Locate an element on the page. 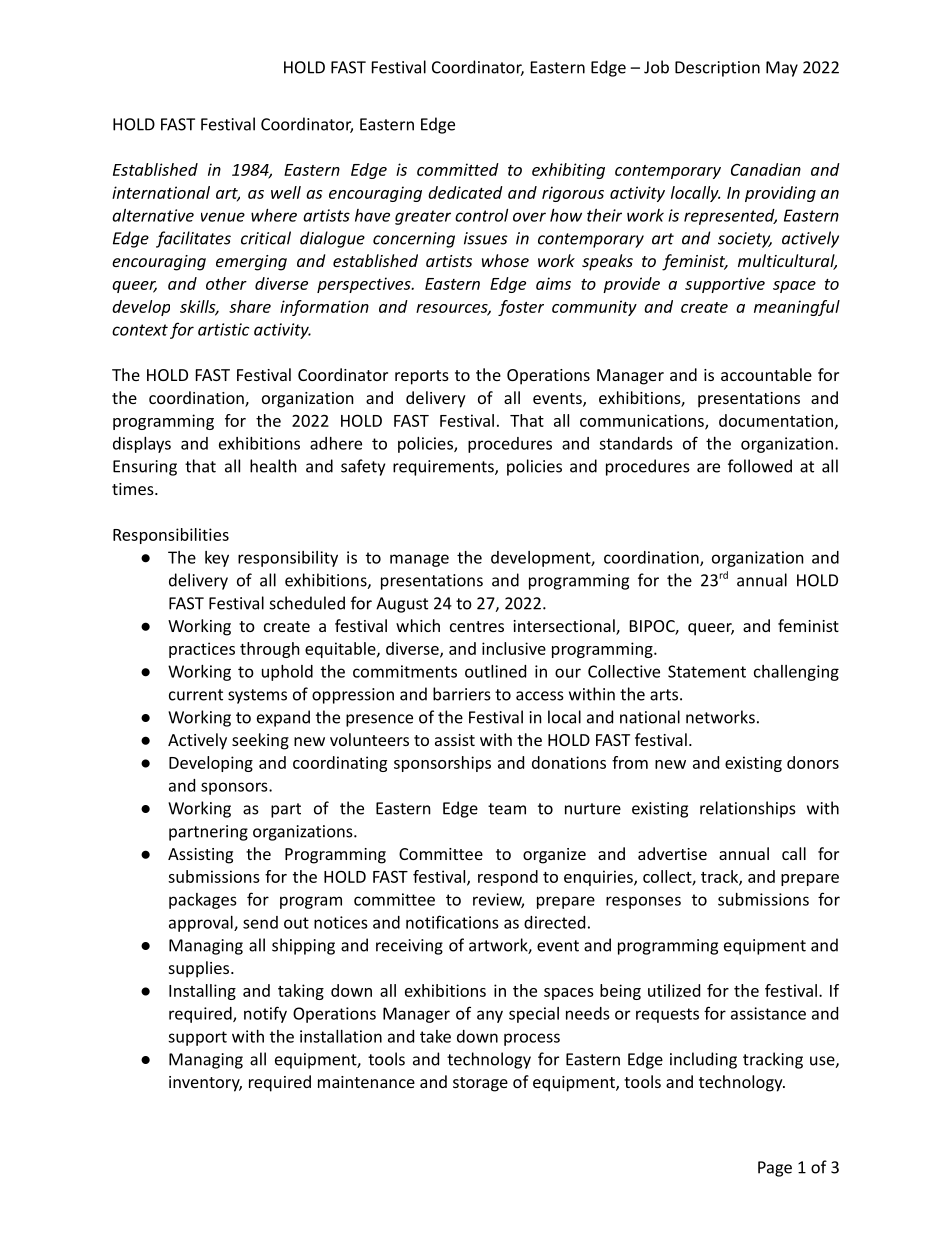  relationships is located at coordinates (748, 809).
